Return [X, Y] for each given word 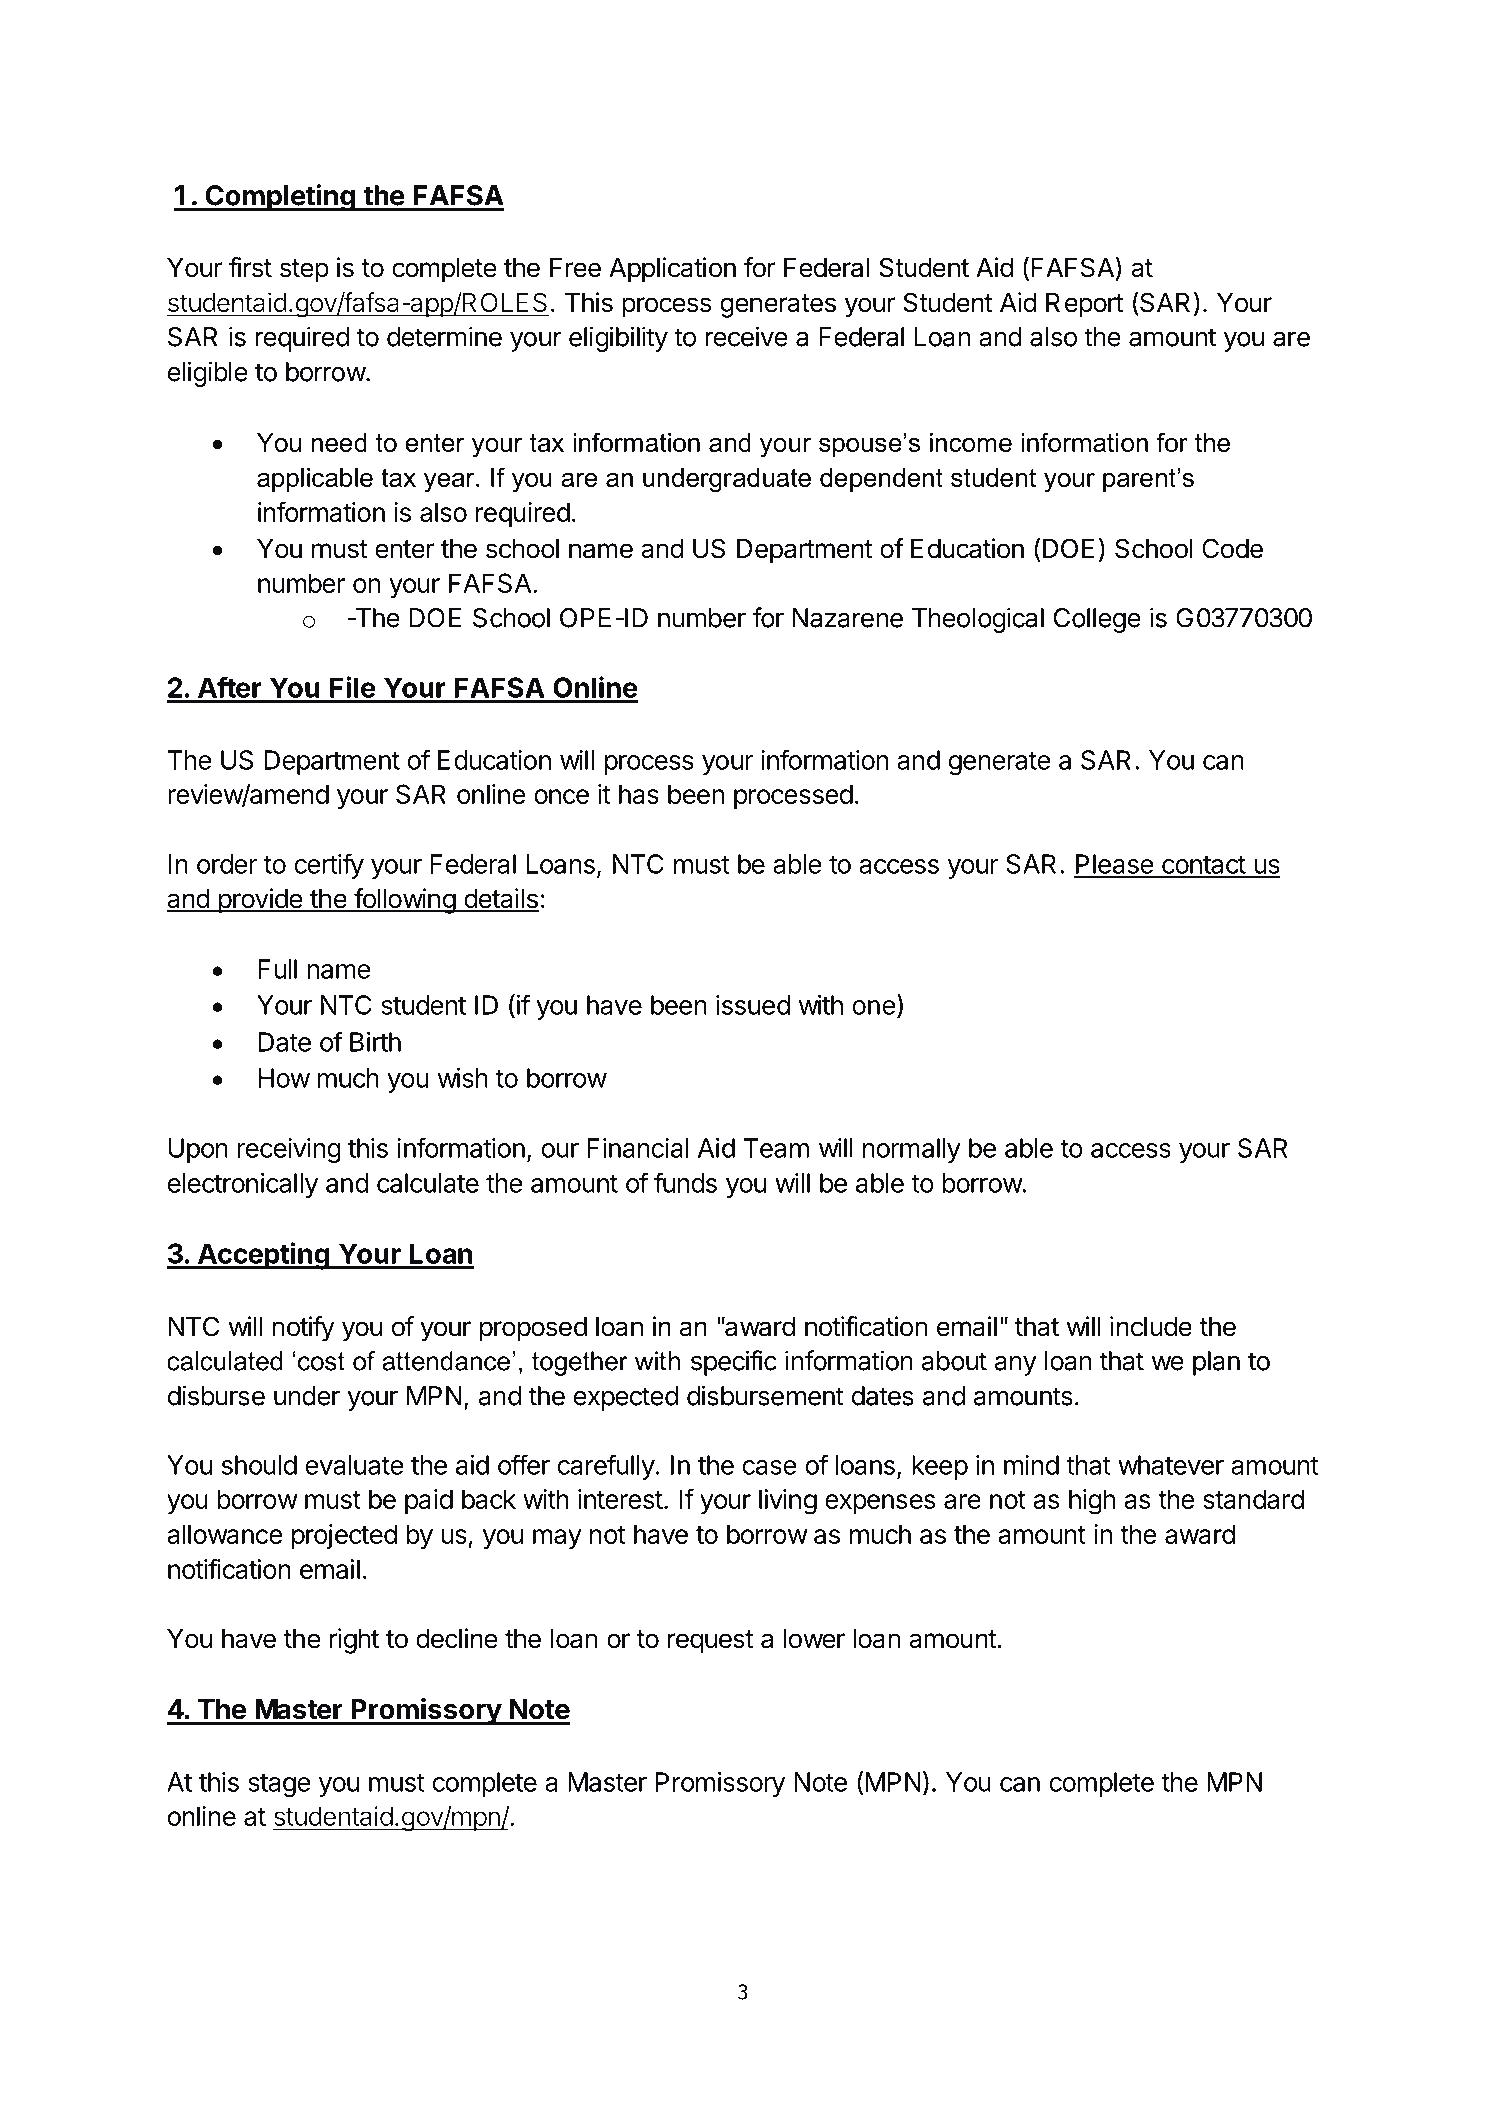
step [304, 271]
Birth [375, 1042]
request [710, 1642]
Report [1084, 305]
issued [753, 1005]
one [874, 1007]
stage [279, 1785]
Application [672, 270]
